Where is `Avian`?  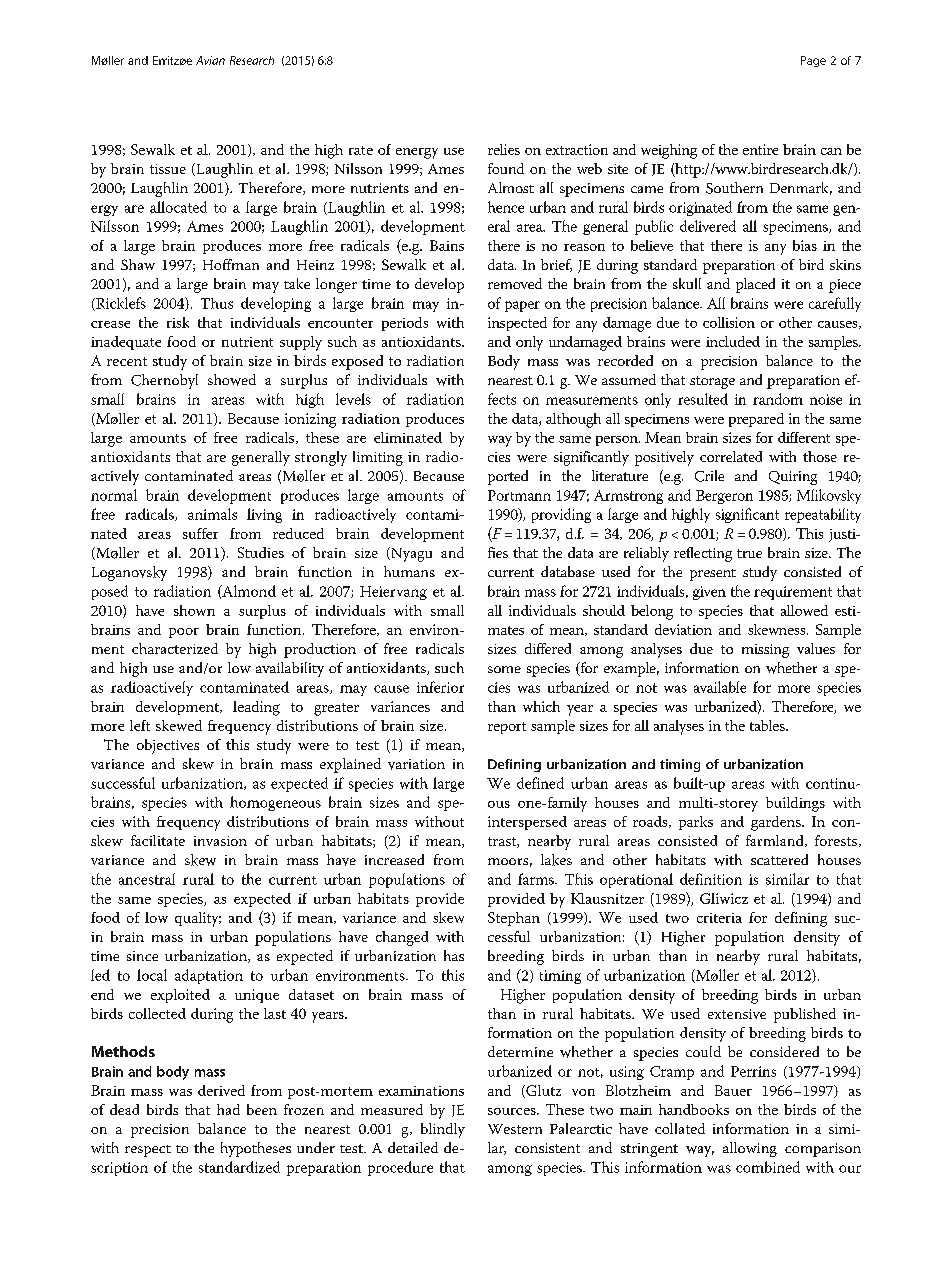 Avian is located at coordinates (210, 60).
